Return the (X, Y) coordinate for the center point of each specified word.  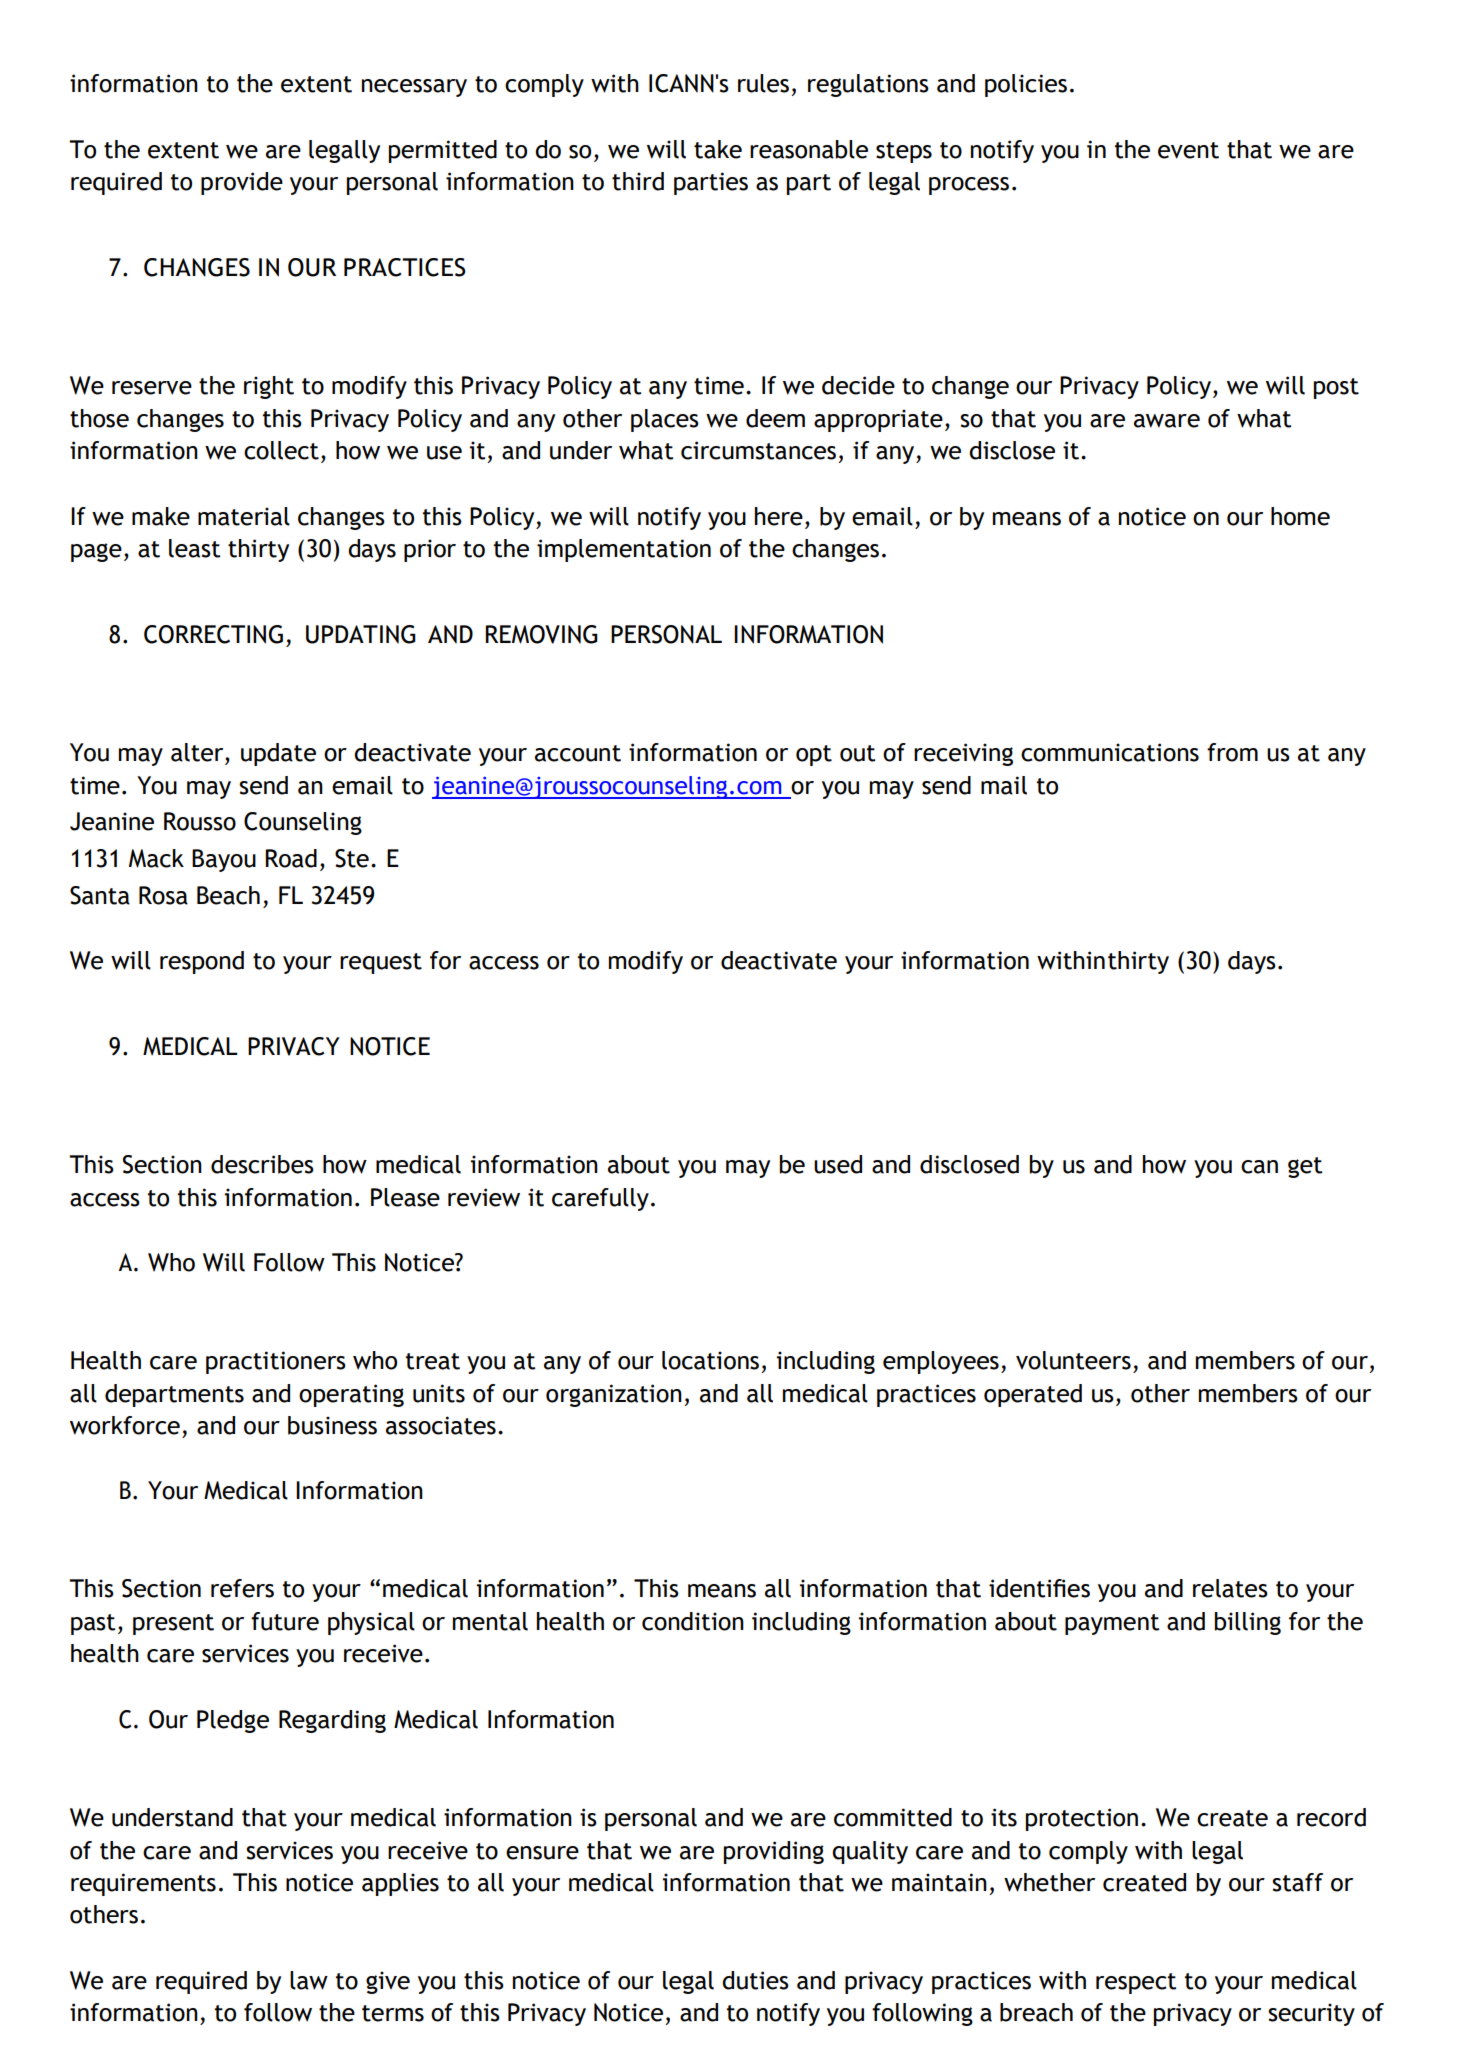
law (309, 1980)
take (718, 149)
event (1188, 150)
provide (242, 183)
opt (814, 755)
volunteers (1073, 1360)
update (278, 754)
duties (755, 1980)
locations (710, 1360)
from (1232, 752)
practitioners (276, 1362)
